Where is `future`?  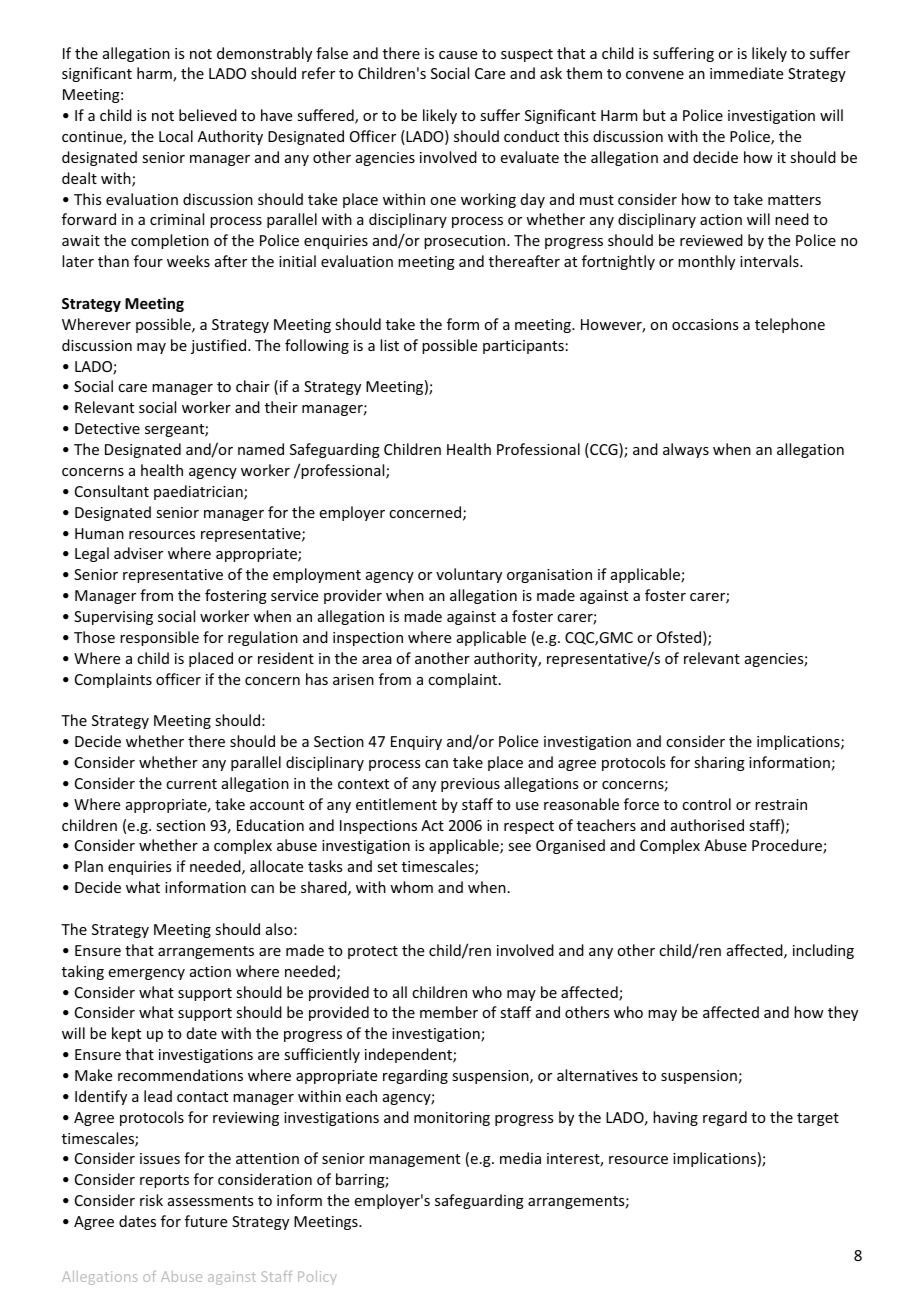 future is located at coordinates (206, 1221).
